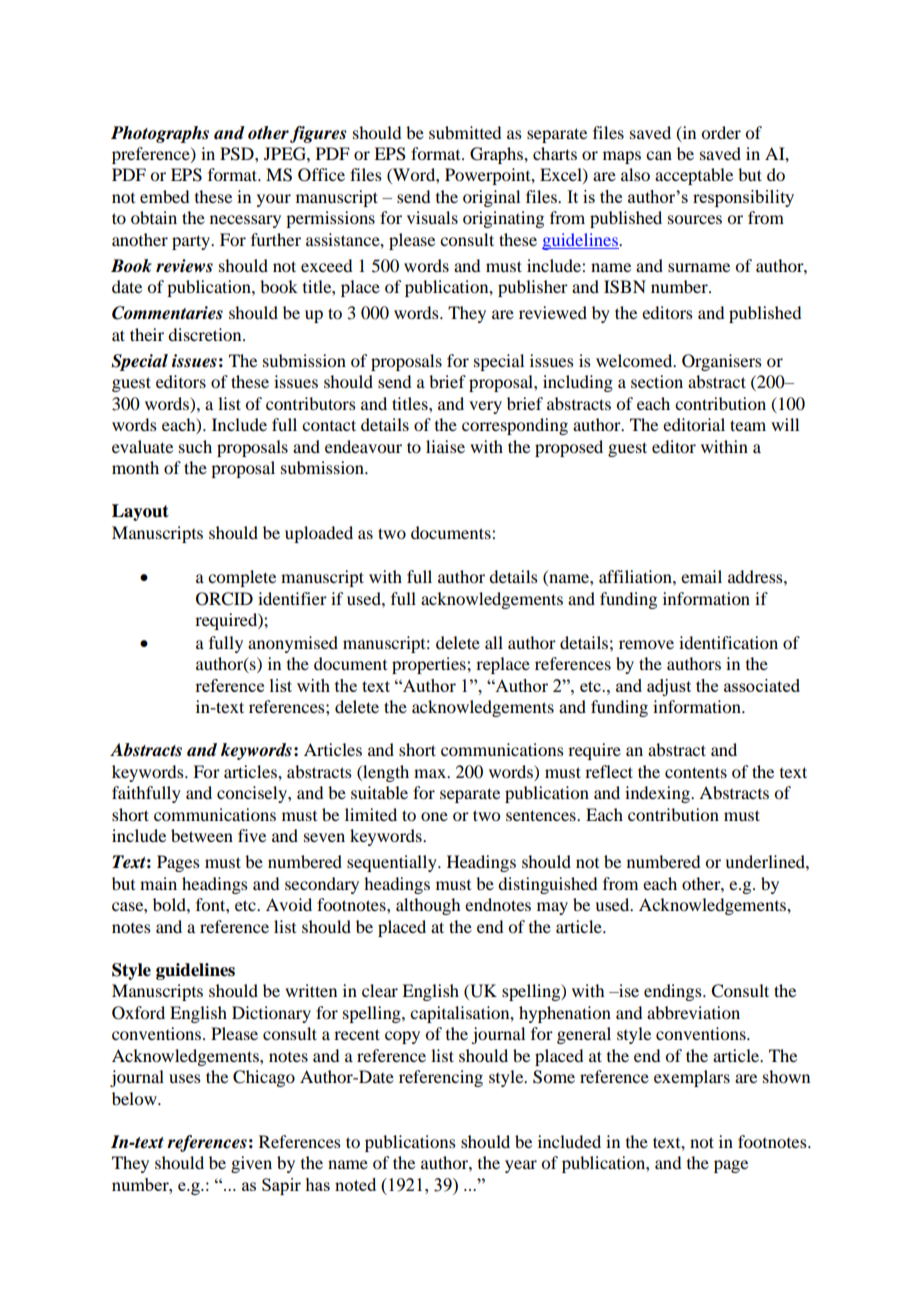 Image resolution: width=924 pixels, height=1308 pixels. I want to click on acceptable, so click(694, 176).
